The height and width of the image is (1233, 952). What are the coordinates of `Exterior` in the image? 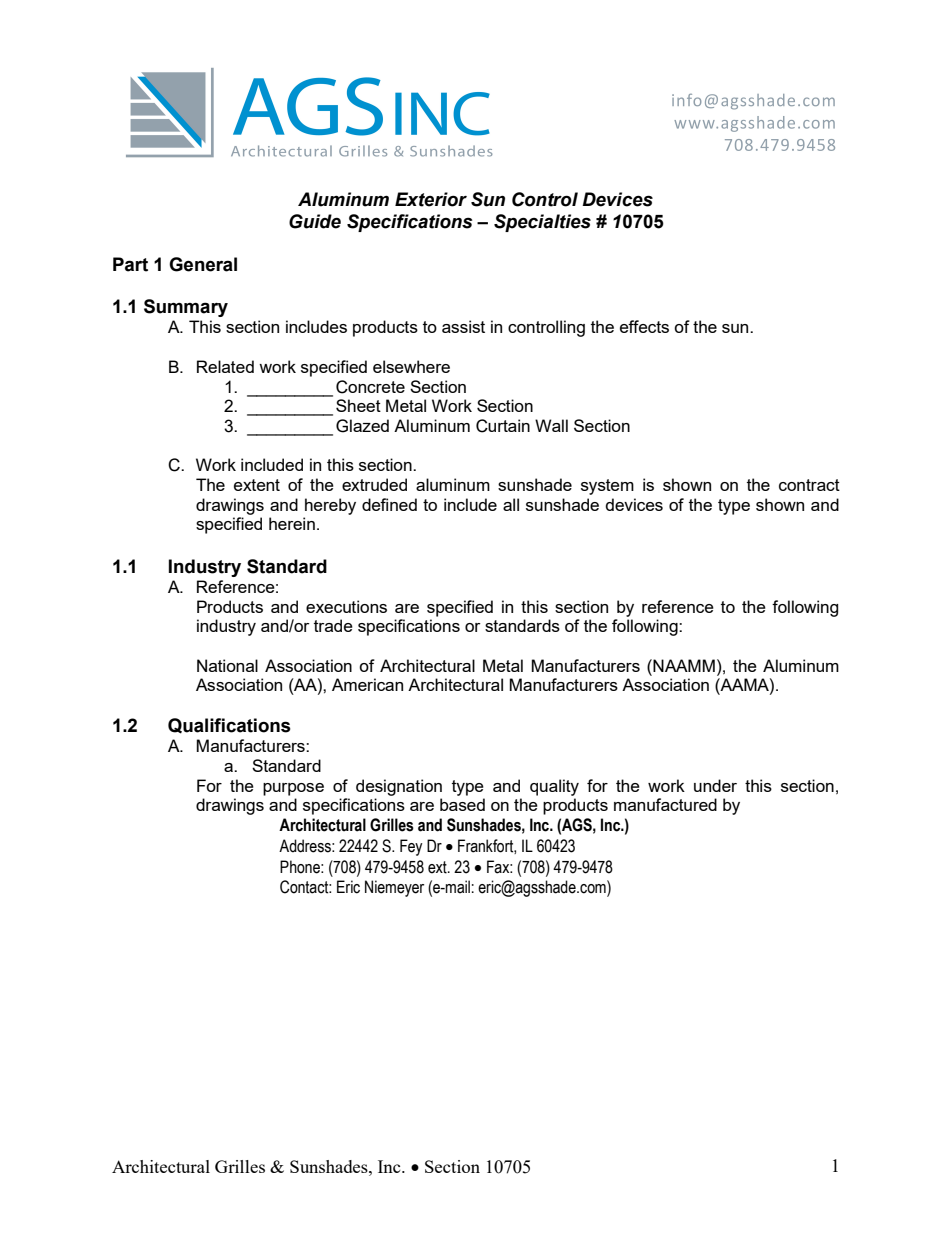 It's located at (431, 199).
